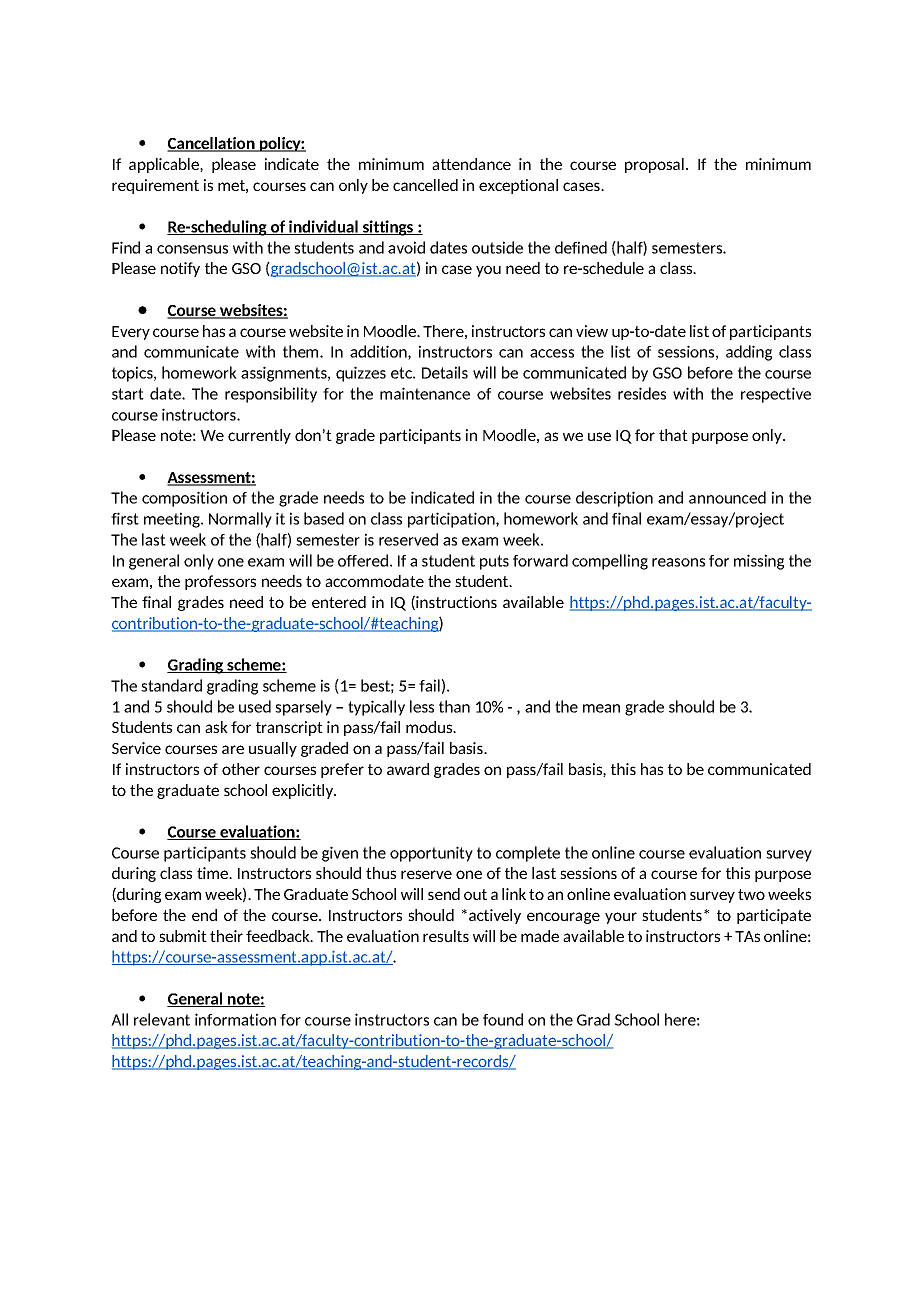 The width and height of the page is (924, 1308). I want to click on mean, so click(601, 708).
